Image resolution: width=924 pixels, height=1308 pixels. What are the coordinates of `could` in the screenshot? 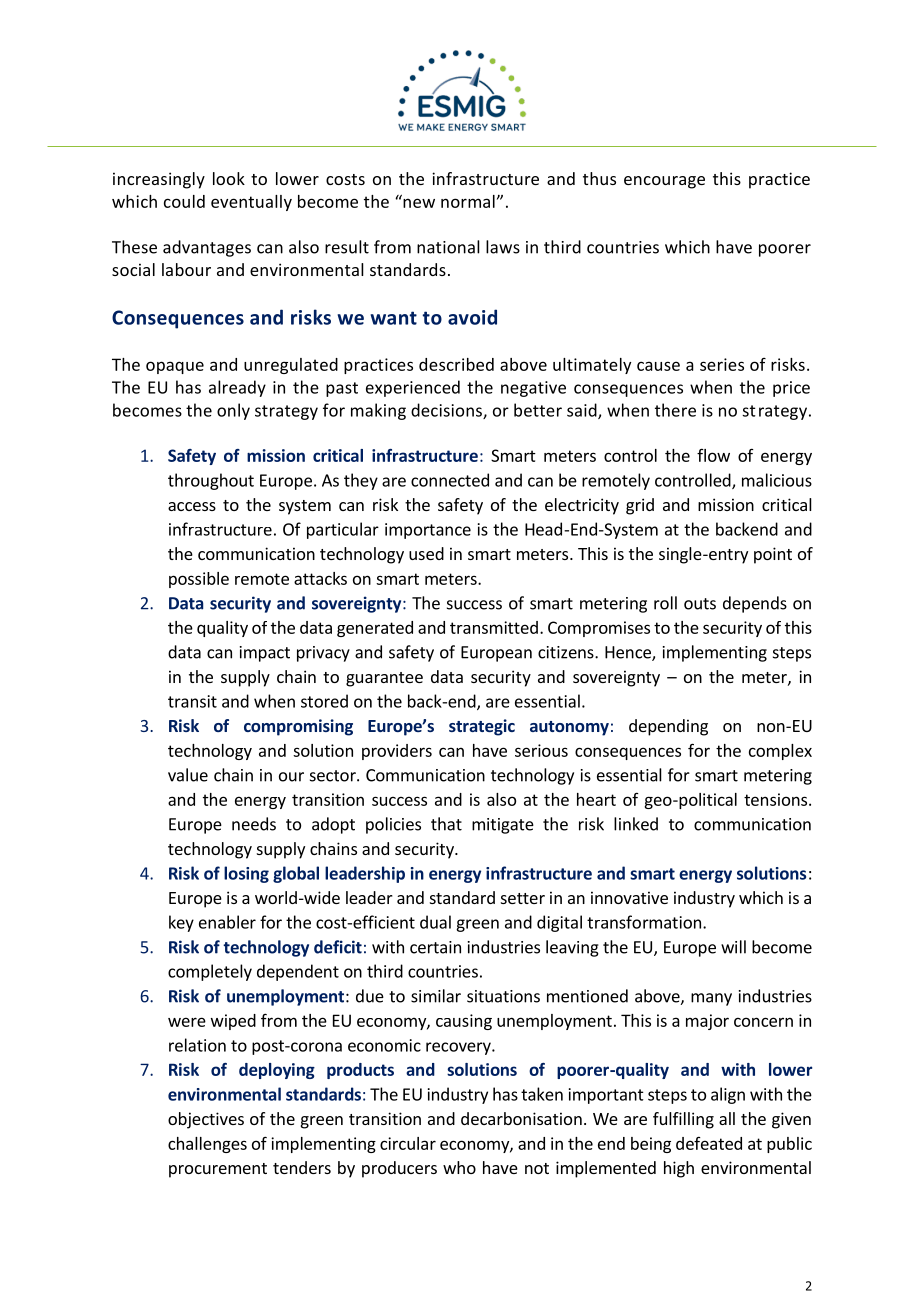 It's located at (184, 201).
